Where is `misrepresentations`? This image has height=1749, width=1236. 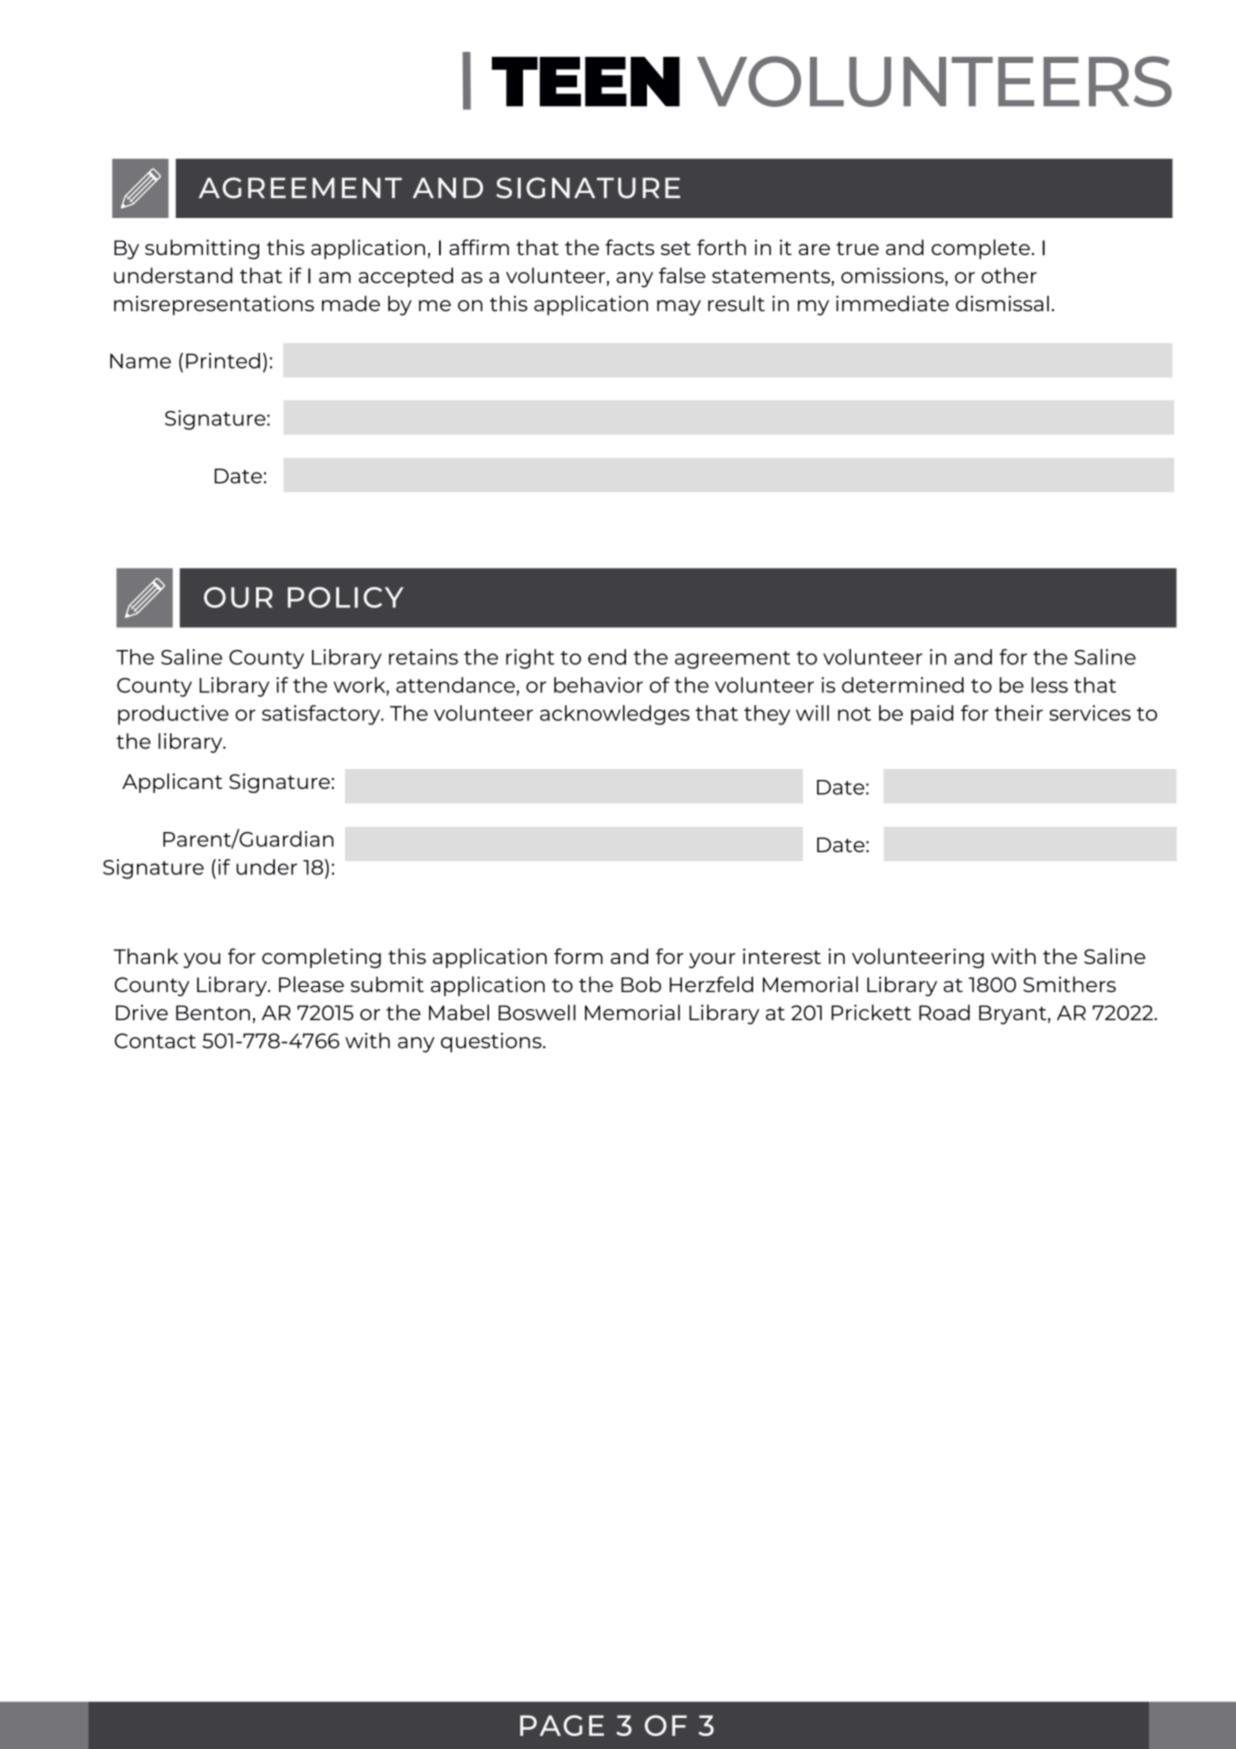
misrepresentations is located at coordinates (214, 305).
